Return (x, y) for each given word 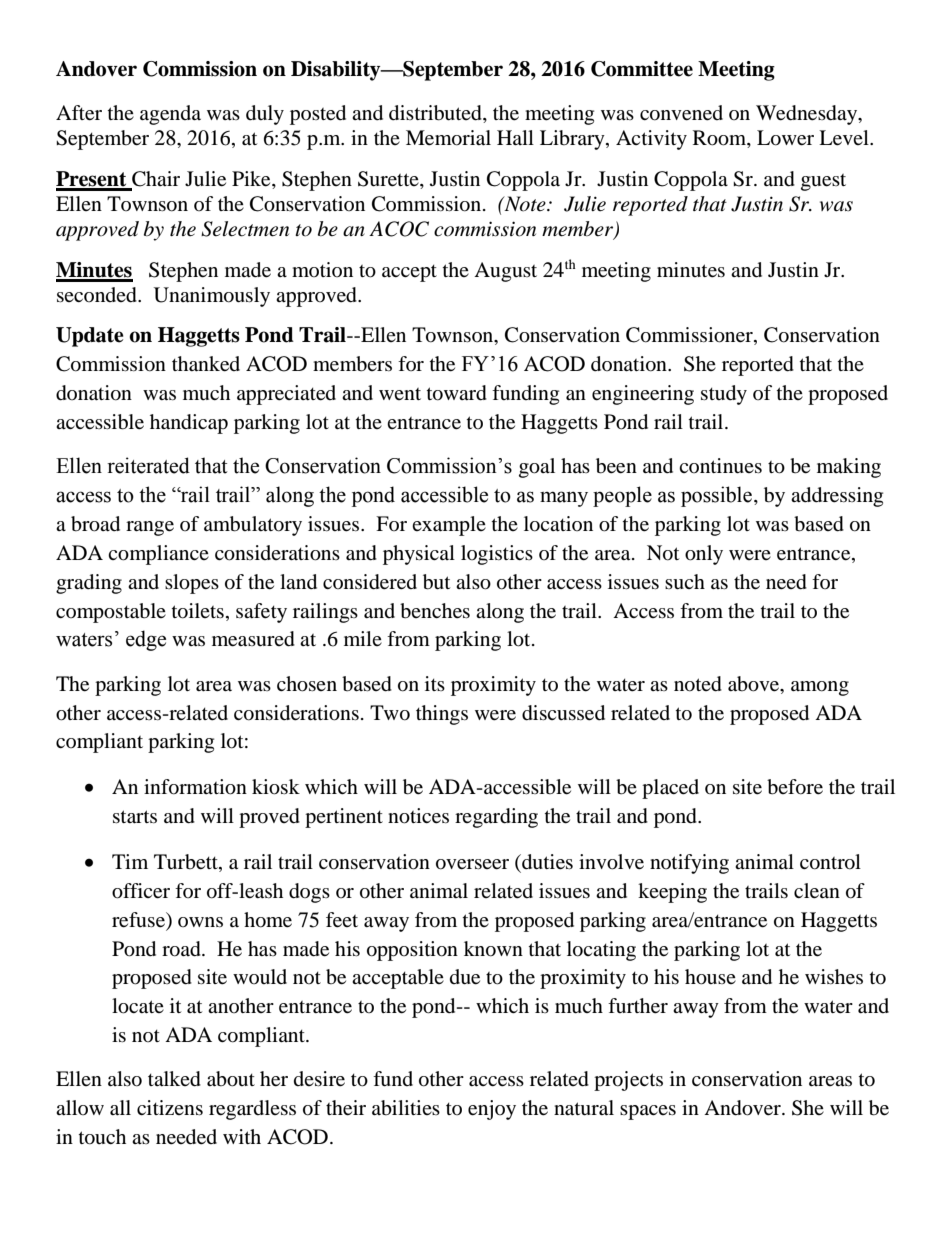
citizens (170, 1107)
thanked (206, 364)
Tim (130, 861)
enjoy (492, 1110)
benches (435, 611)
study (724, 395)
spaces (648, 1112)
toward (457, 393)
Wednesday (808, 115)
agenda (170, 115)
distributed (436, 114)
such (685, 582)
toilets (198, 611)
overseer (472, 864)
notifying (689, 864)
